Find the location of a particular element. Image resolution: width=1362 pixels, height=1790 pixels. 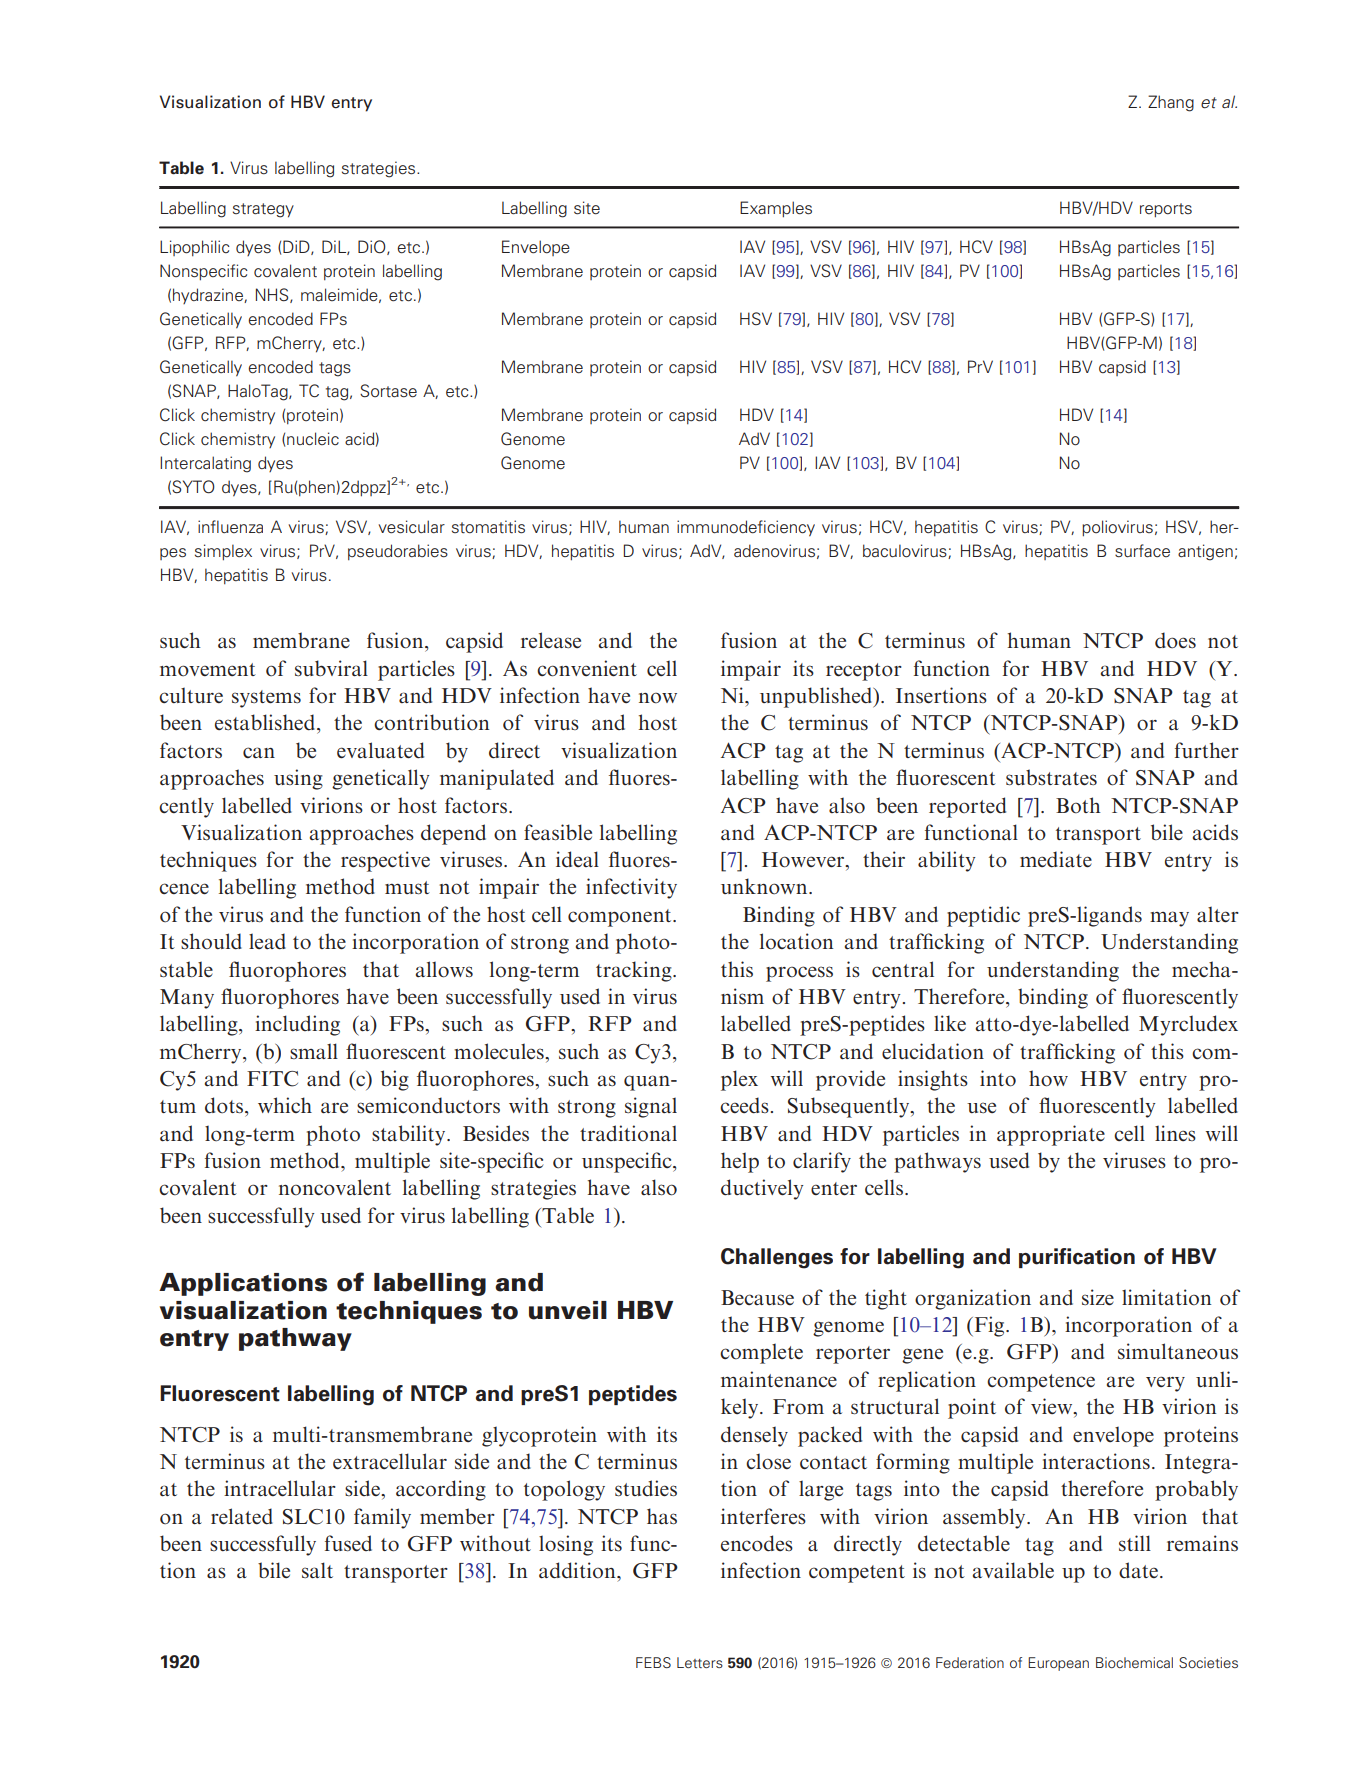

convenient is located at coordinates (587, 668).
